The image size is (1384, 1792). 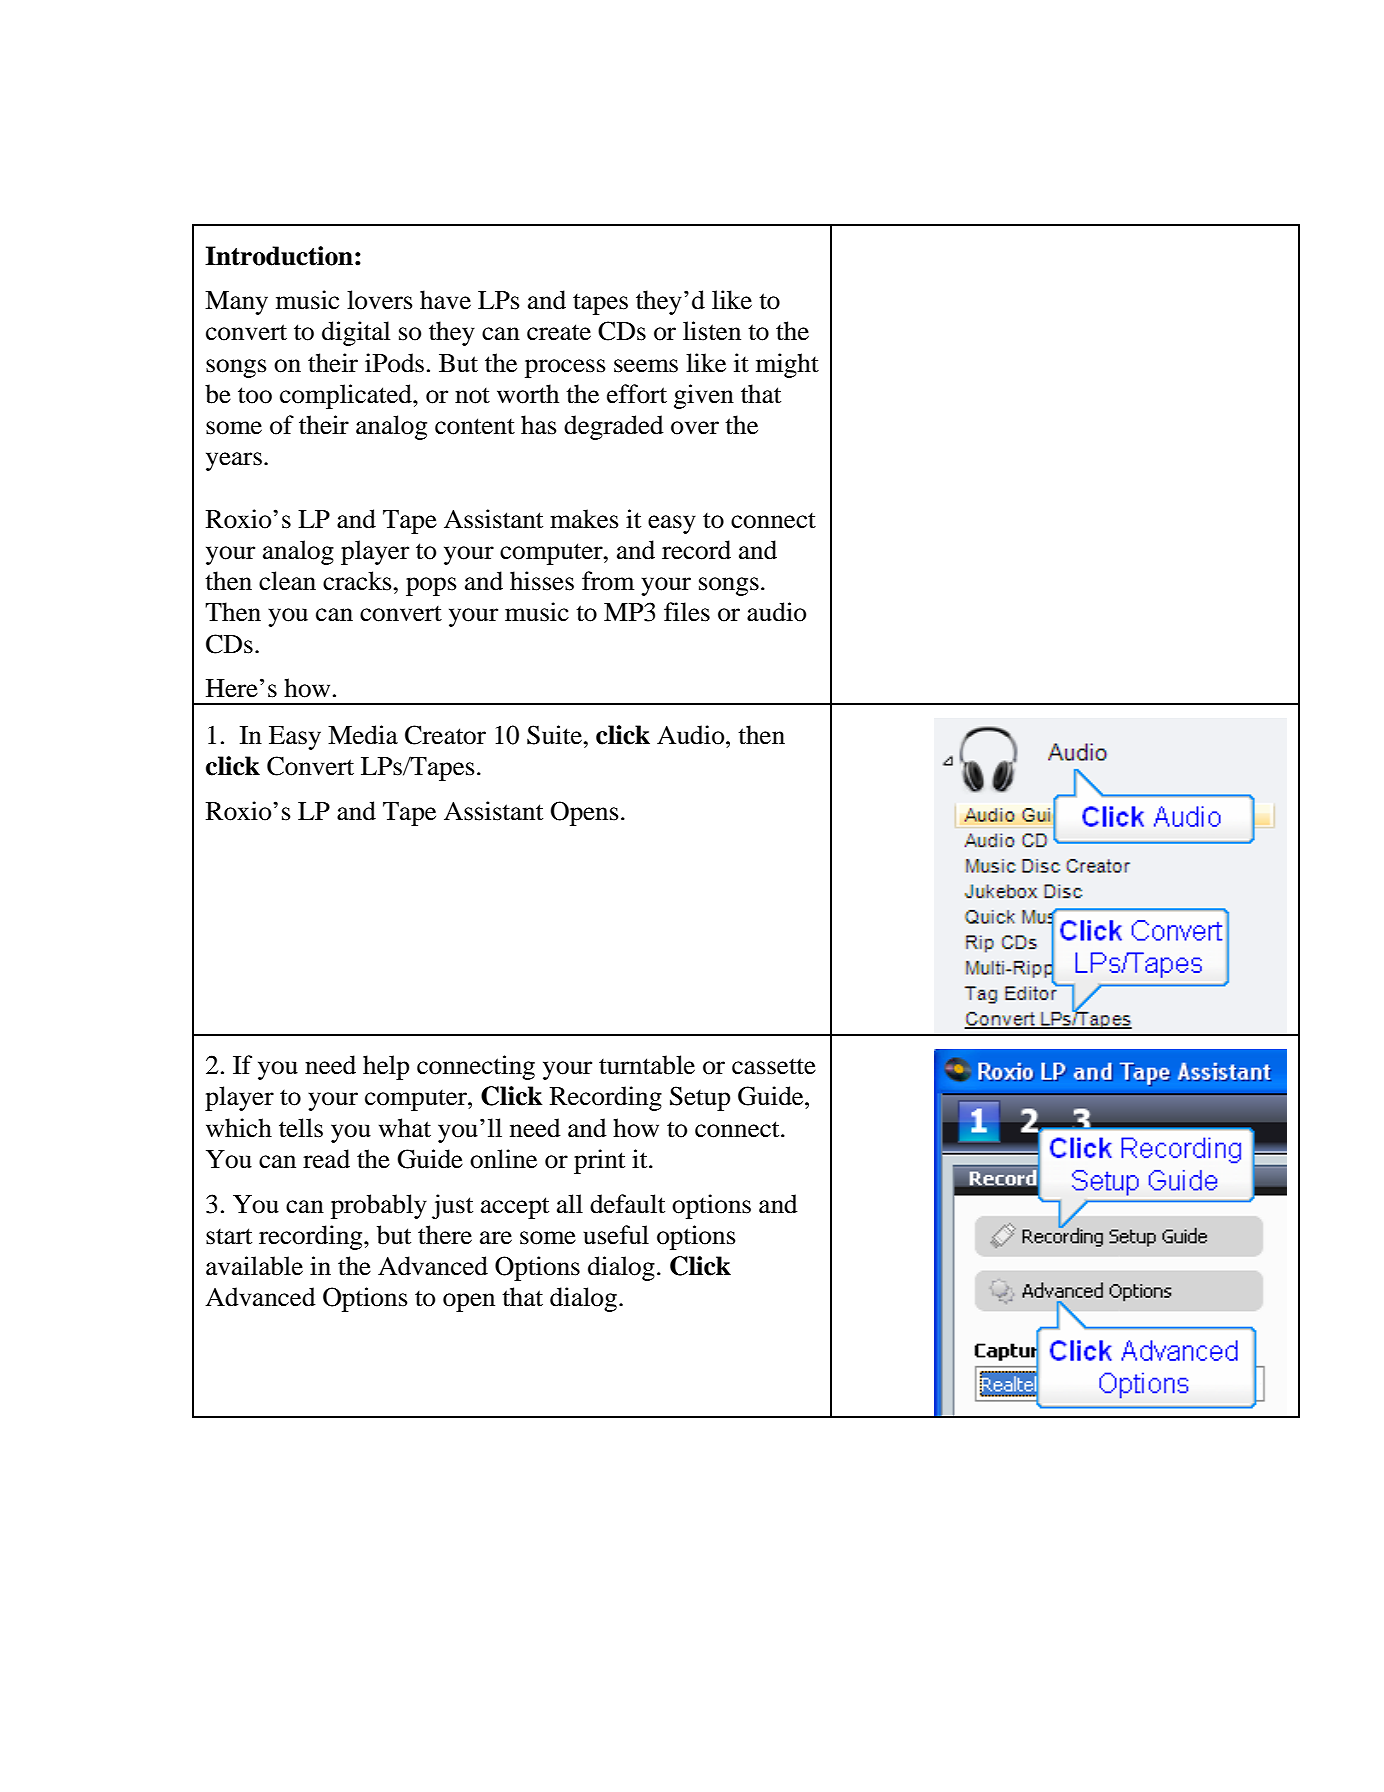 I want to click on files, so click(x=687, y=612).
